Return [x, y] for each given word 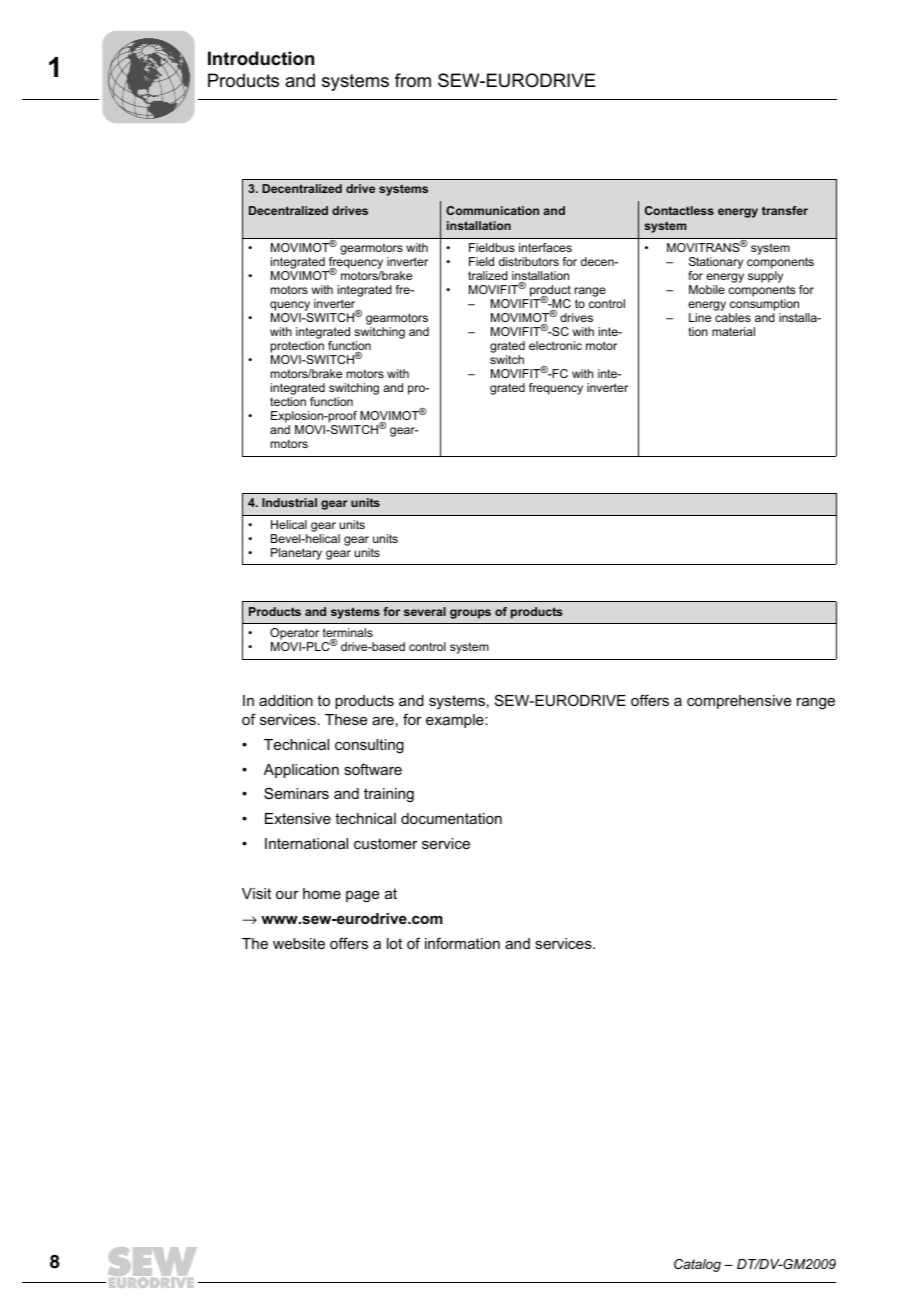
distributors [529, 261]
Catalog [697, 1265]
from [413, 80]
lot [394, 943]
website [299, 943]
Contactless [679, 210]
